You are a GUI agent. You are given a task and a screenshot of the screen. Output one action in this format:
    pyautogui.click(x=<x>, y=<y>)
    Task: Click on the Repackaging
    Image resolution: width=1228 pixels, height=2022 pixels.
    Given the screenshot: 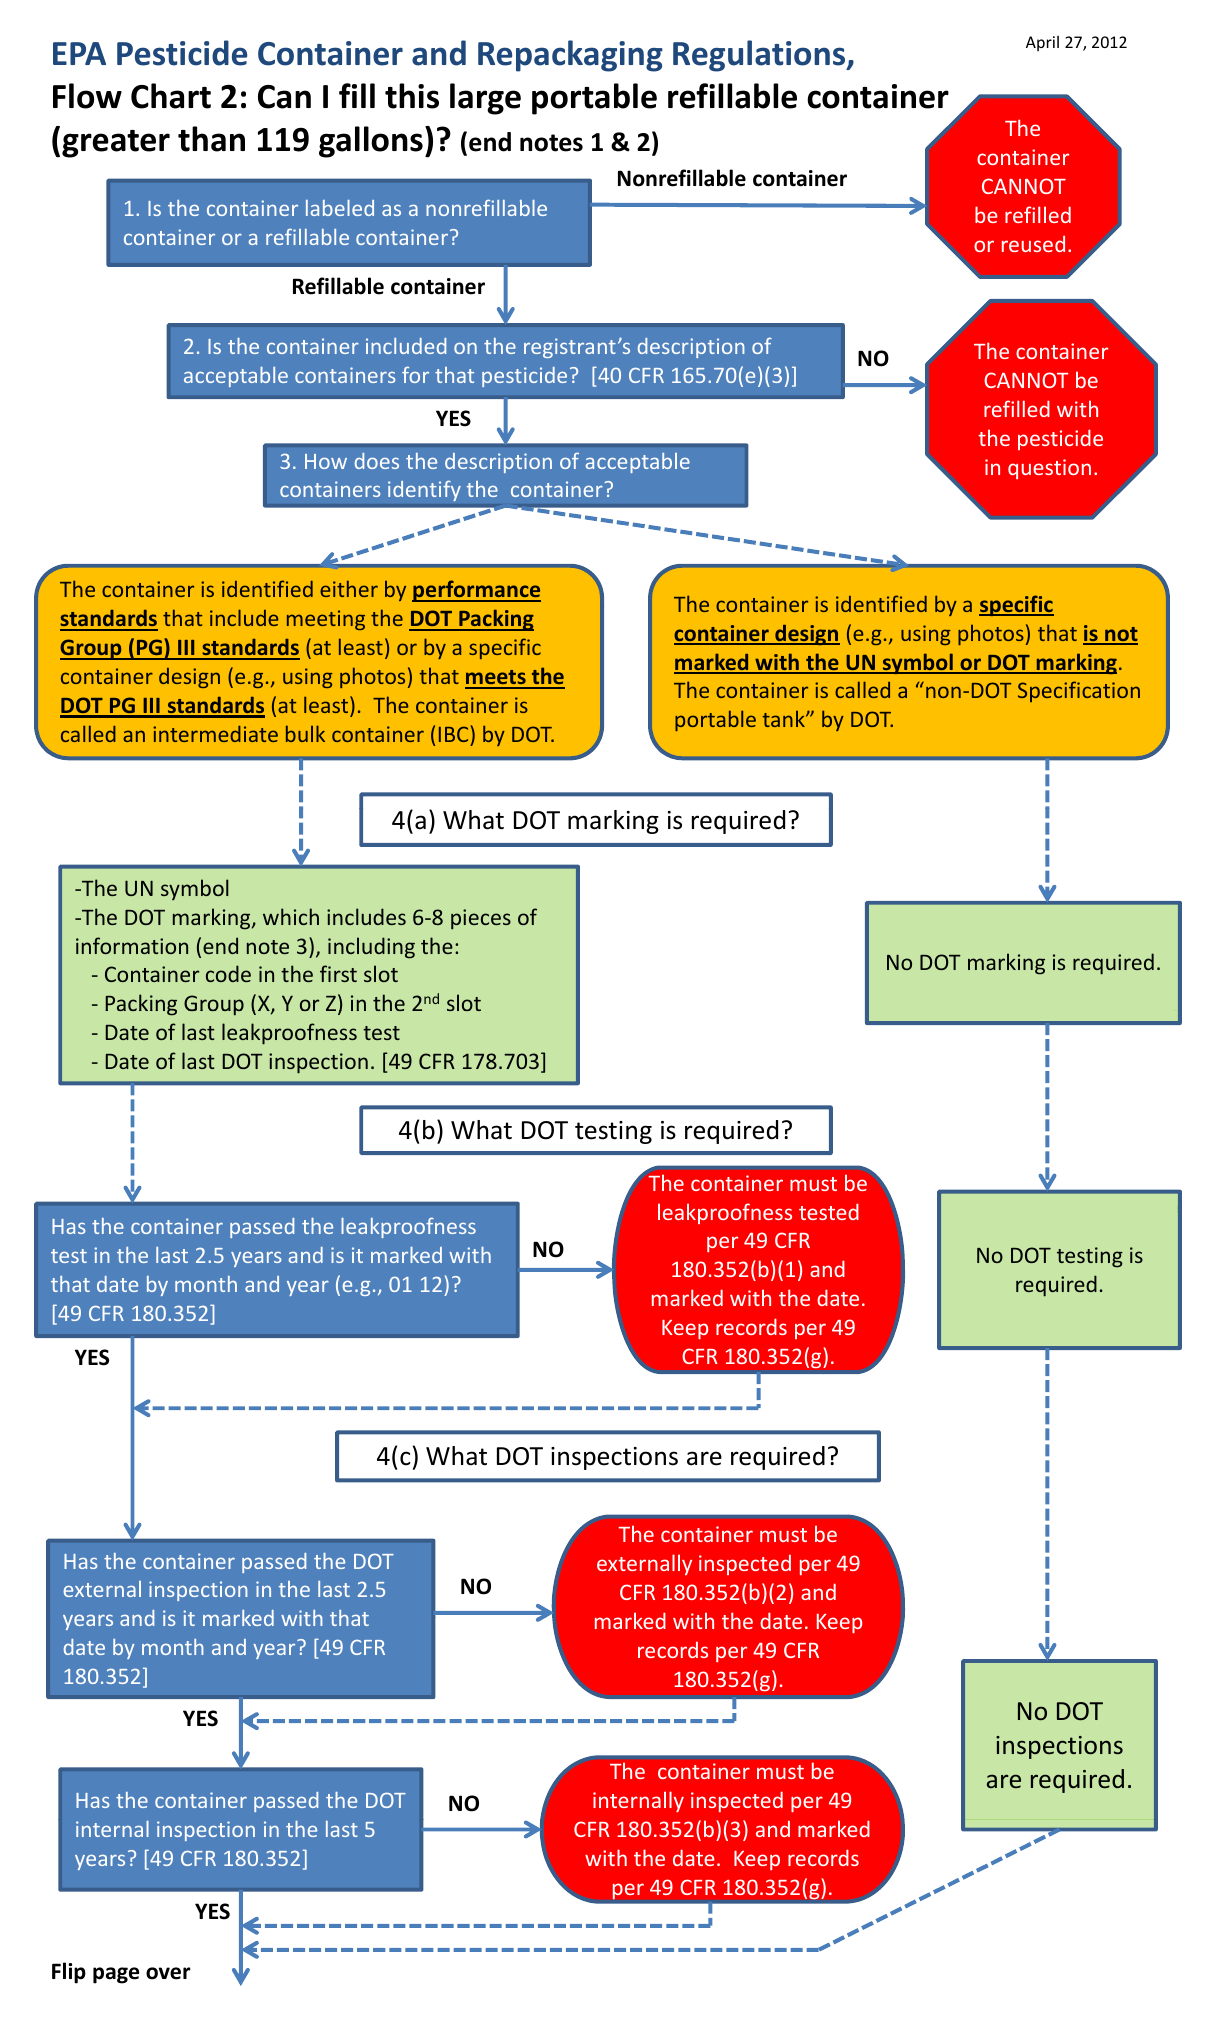 What is the action you would take?
    pyautogui.click(x=570, y=56)
